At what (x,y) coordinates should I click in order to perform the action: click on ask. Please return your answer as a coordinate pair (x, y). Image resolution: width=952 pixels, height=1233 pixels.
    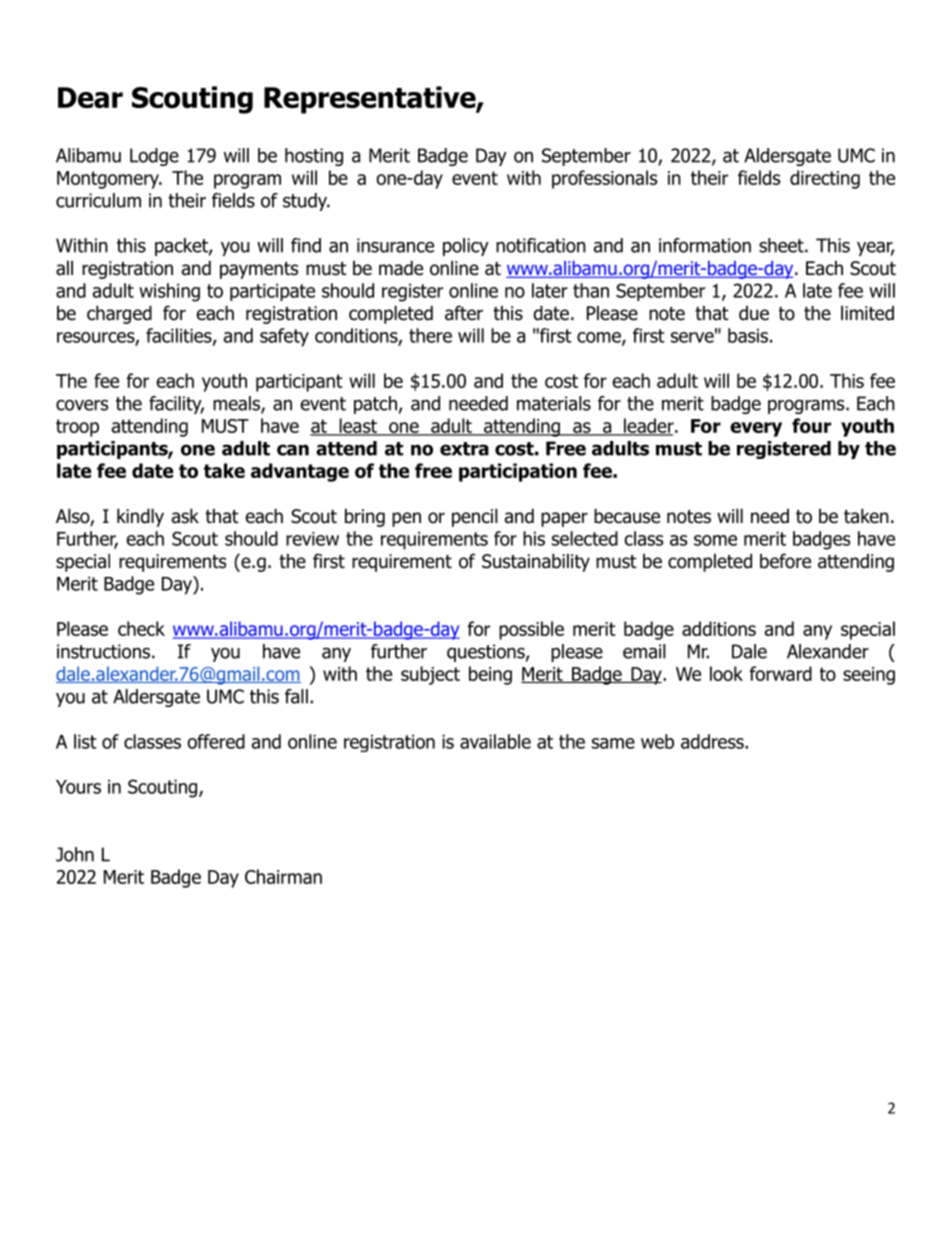
    Looking at the image, I should click on (185, 516).
